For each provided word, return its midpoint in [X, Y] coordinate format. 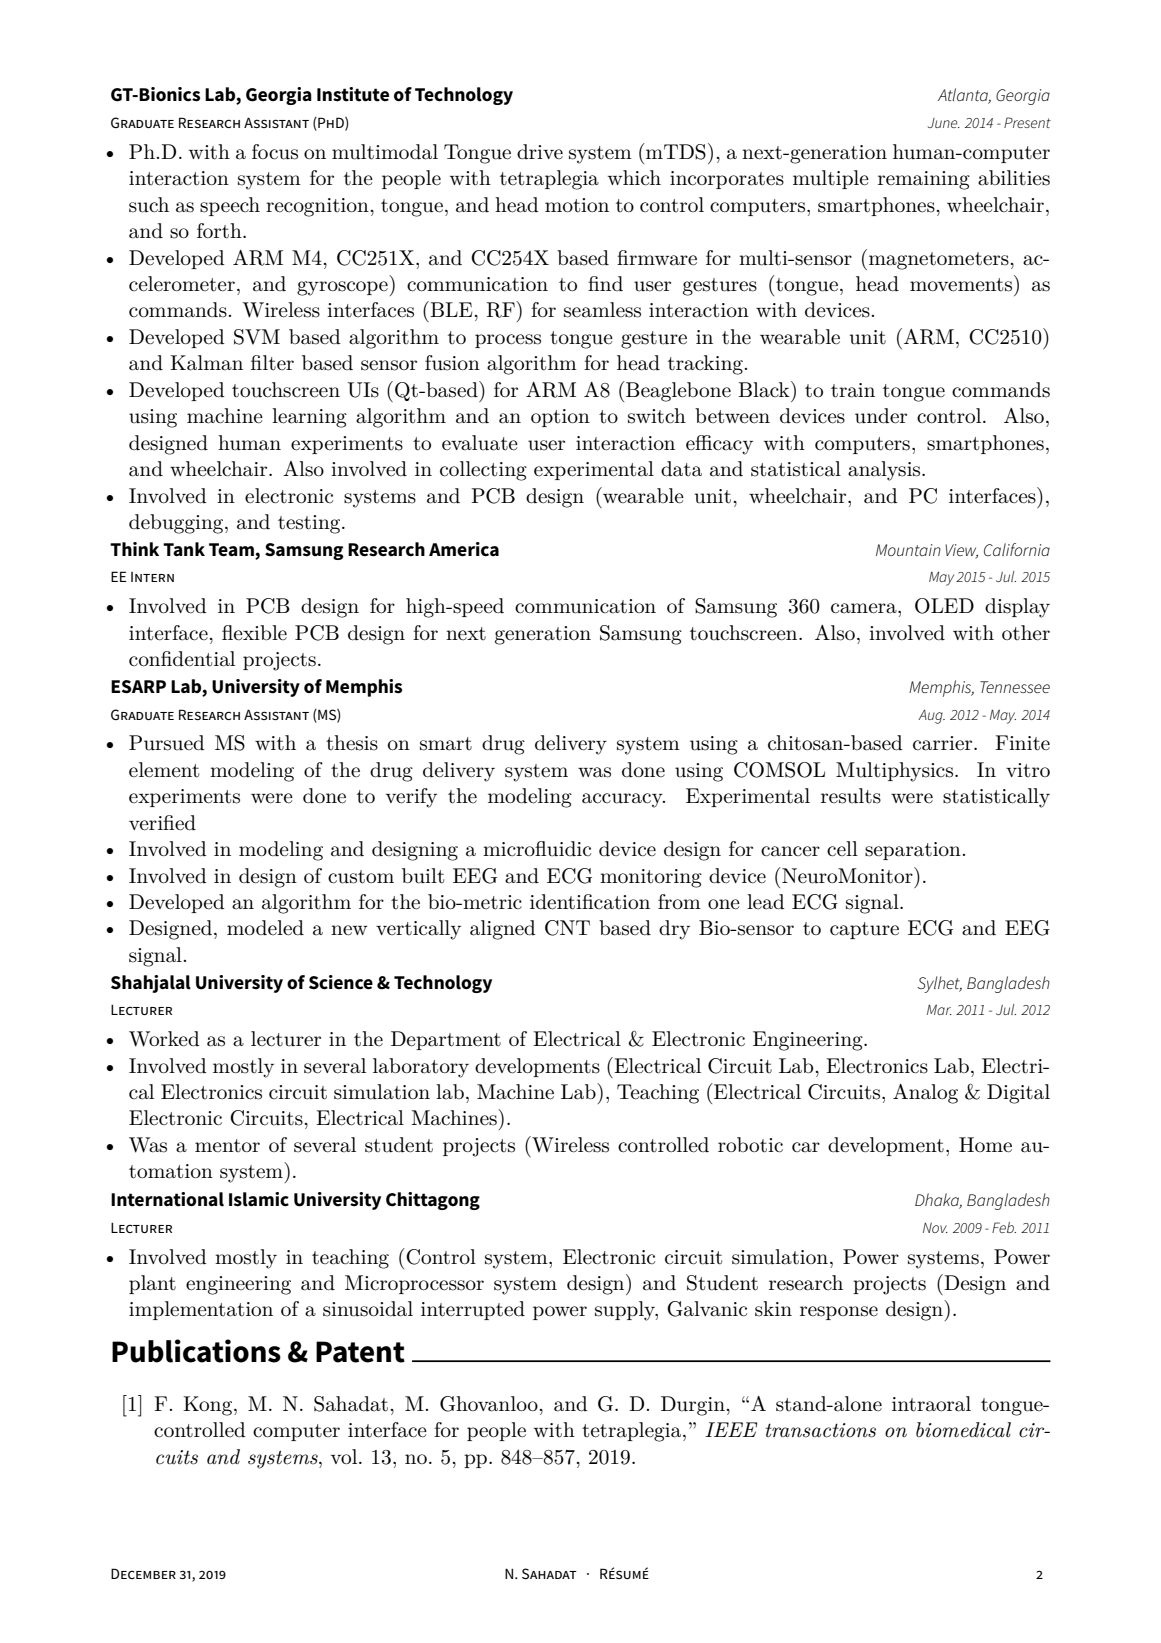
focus [275, 152]
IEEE [731, 1429]
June [944, 123]
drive [540, 152]
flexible [254, 633]
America [464, 549]
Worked [164, 1039]
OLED [944, 606]
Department [446, 1040]
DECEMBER [143, 1573]
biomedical [963, 1430]
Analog [925, 1094]
